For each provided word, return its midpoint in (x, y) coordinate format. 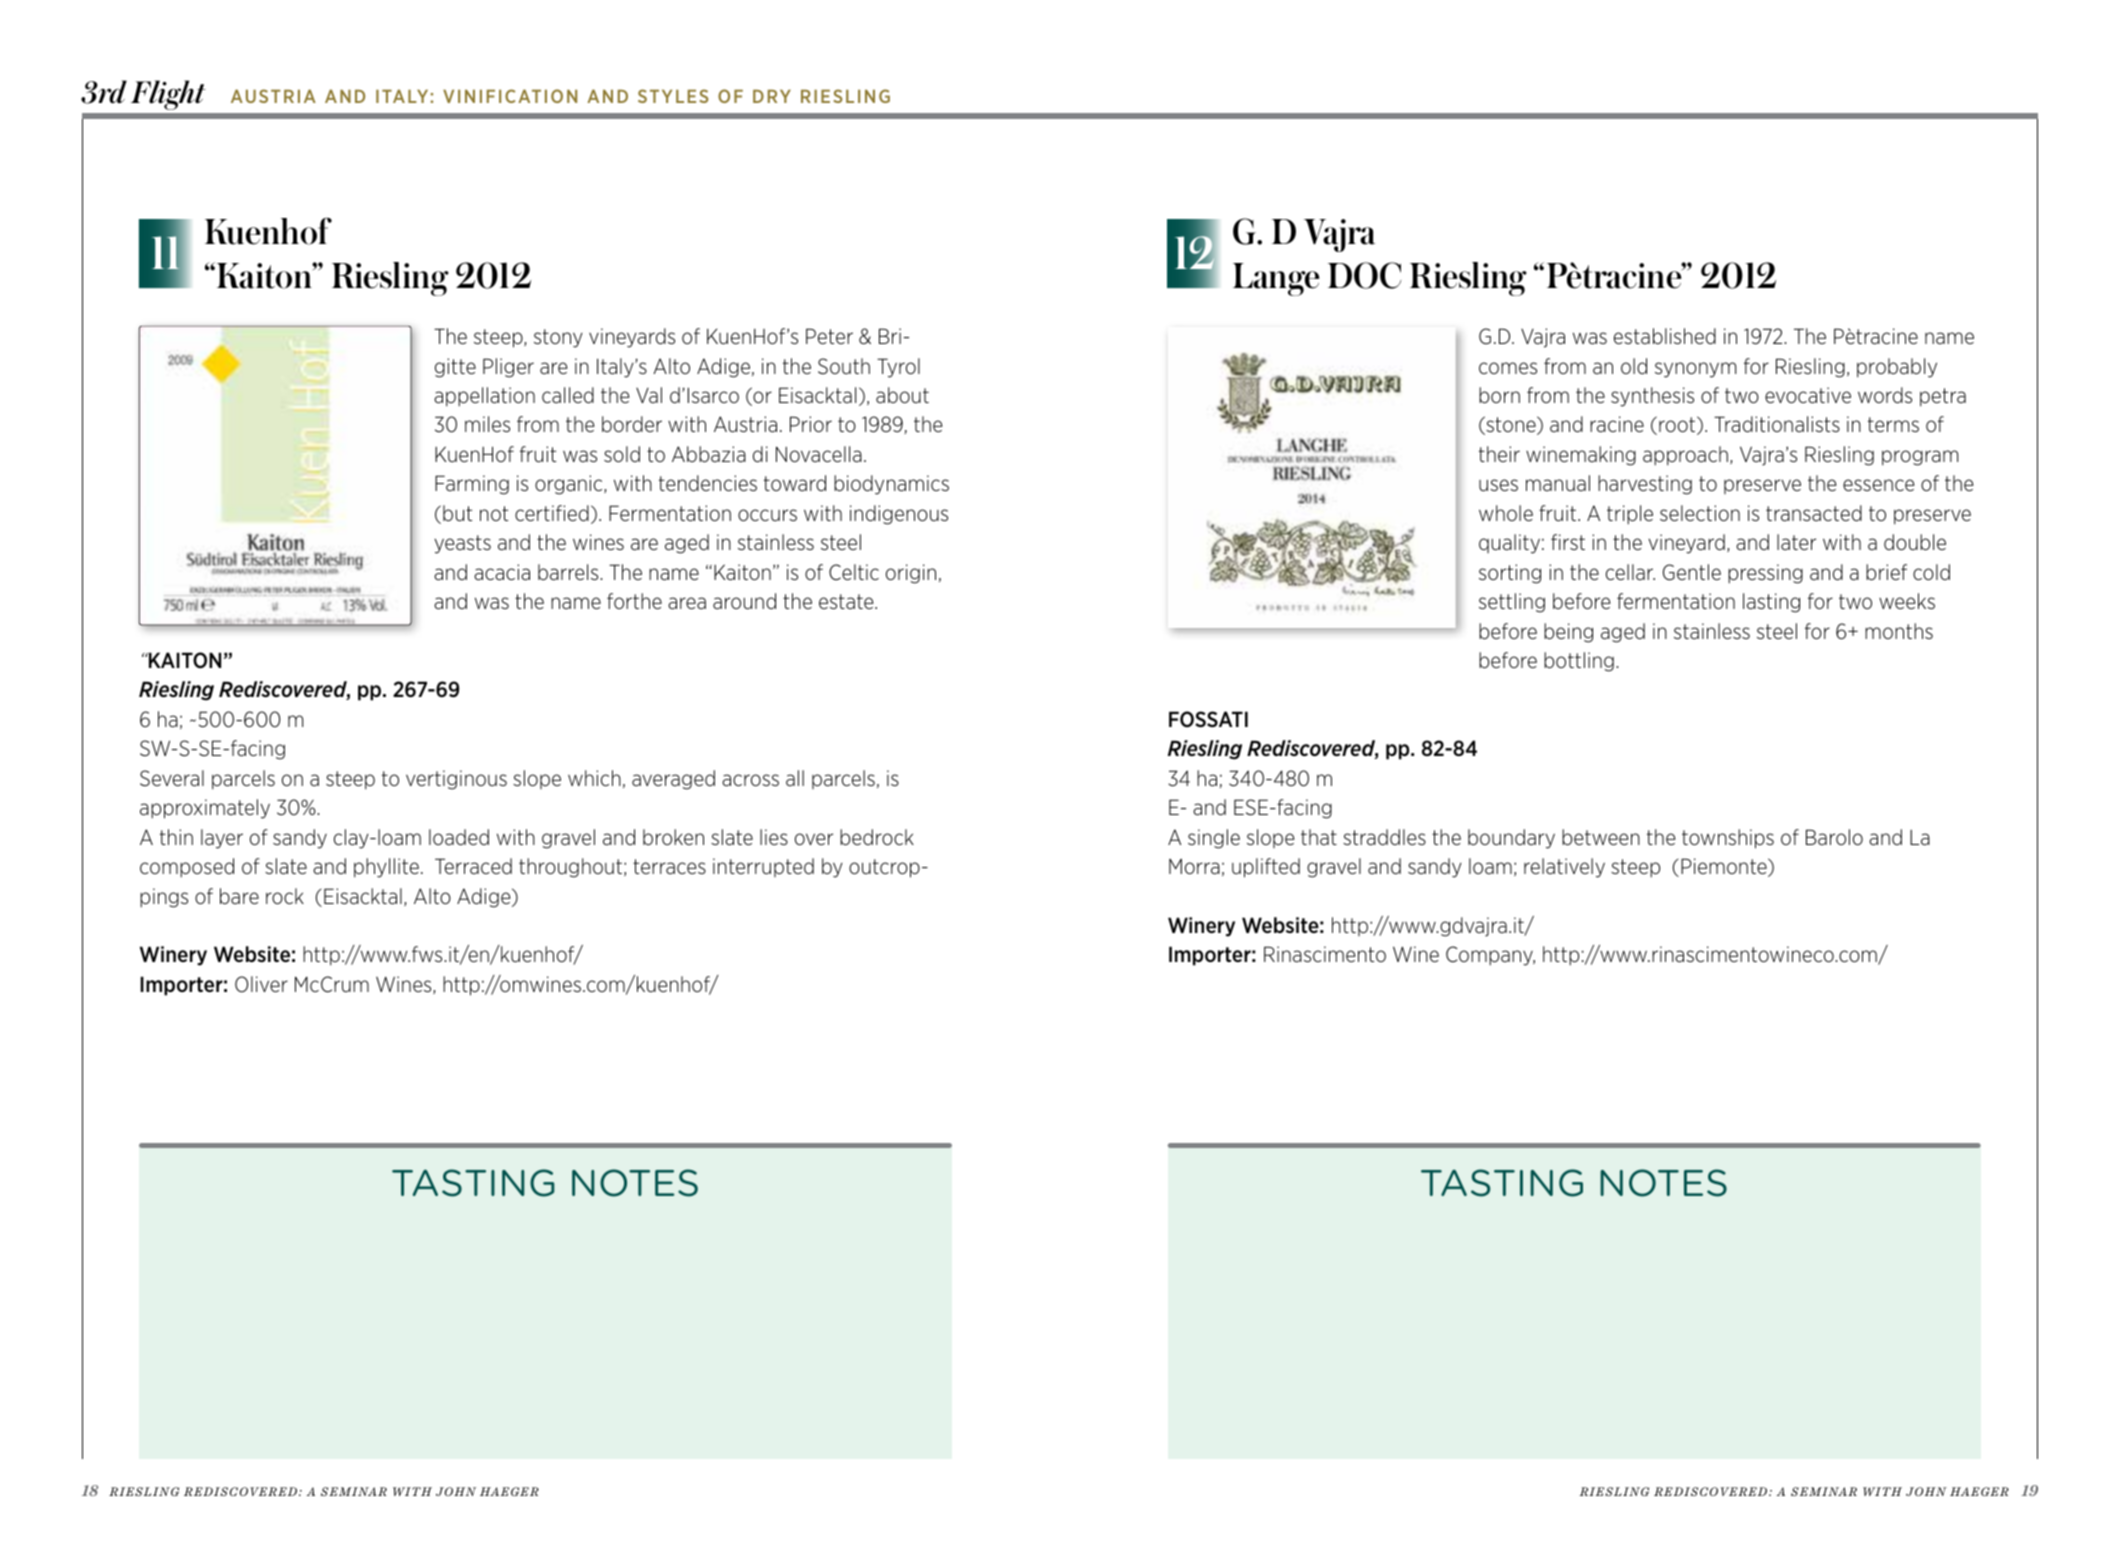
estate (847, 601)
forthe (634, 601)
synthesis (1652, 397)
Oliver (261, 984)
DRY (772, 96)
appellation (484, 397)
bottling (1579, 662)
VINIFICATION (510, 96)
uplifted (1266, 868)
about (902, 395)
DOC (1364, 275)
